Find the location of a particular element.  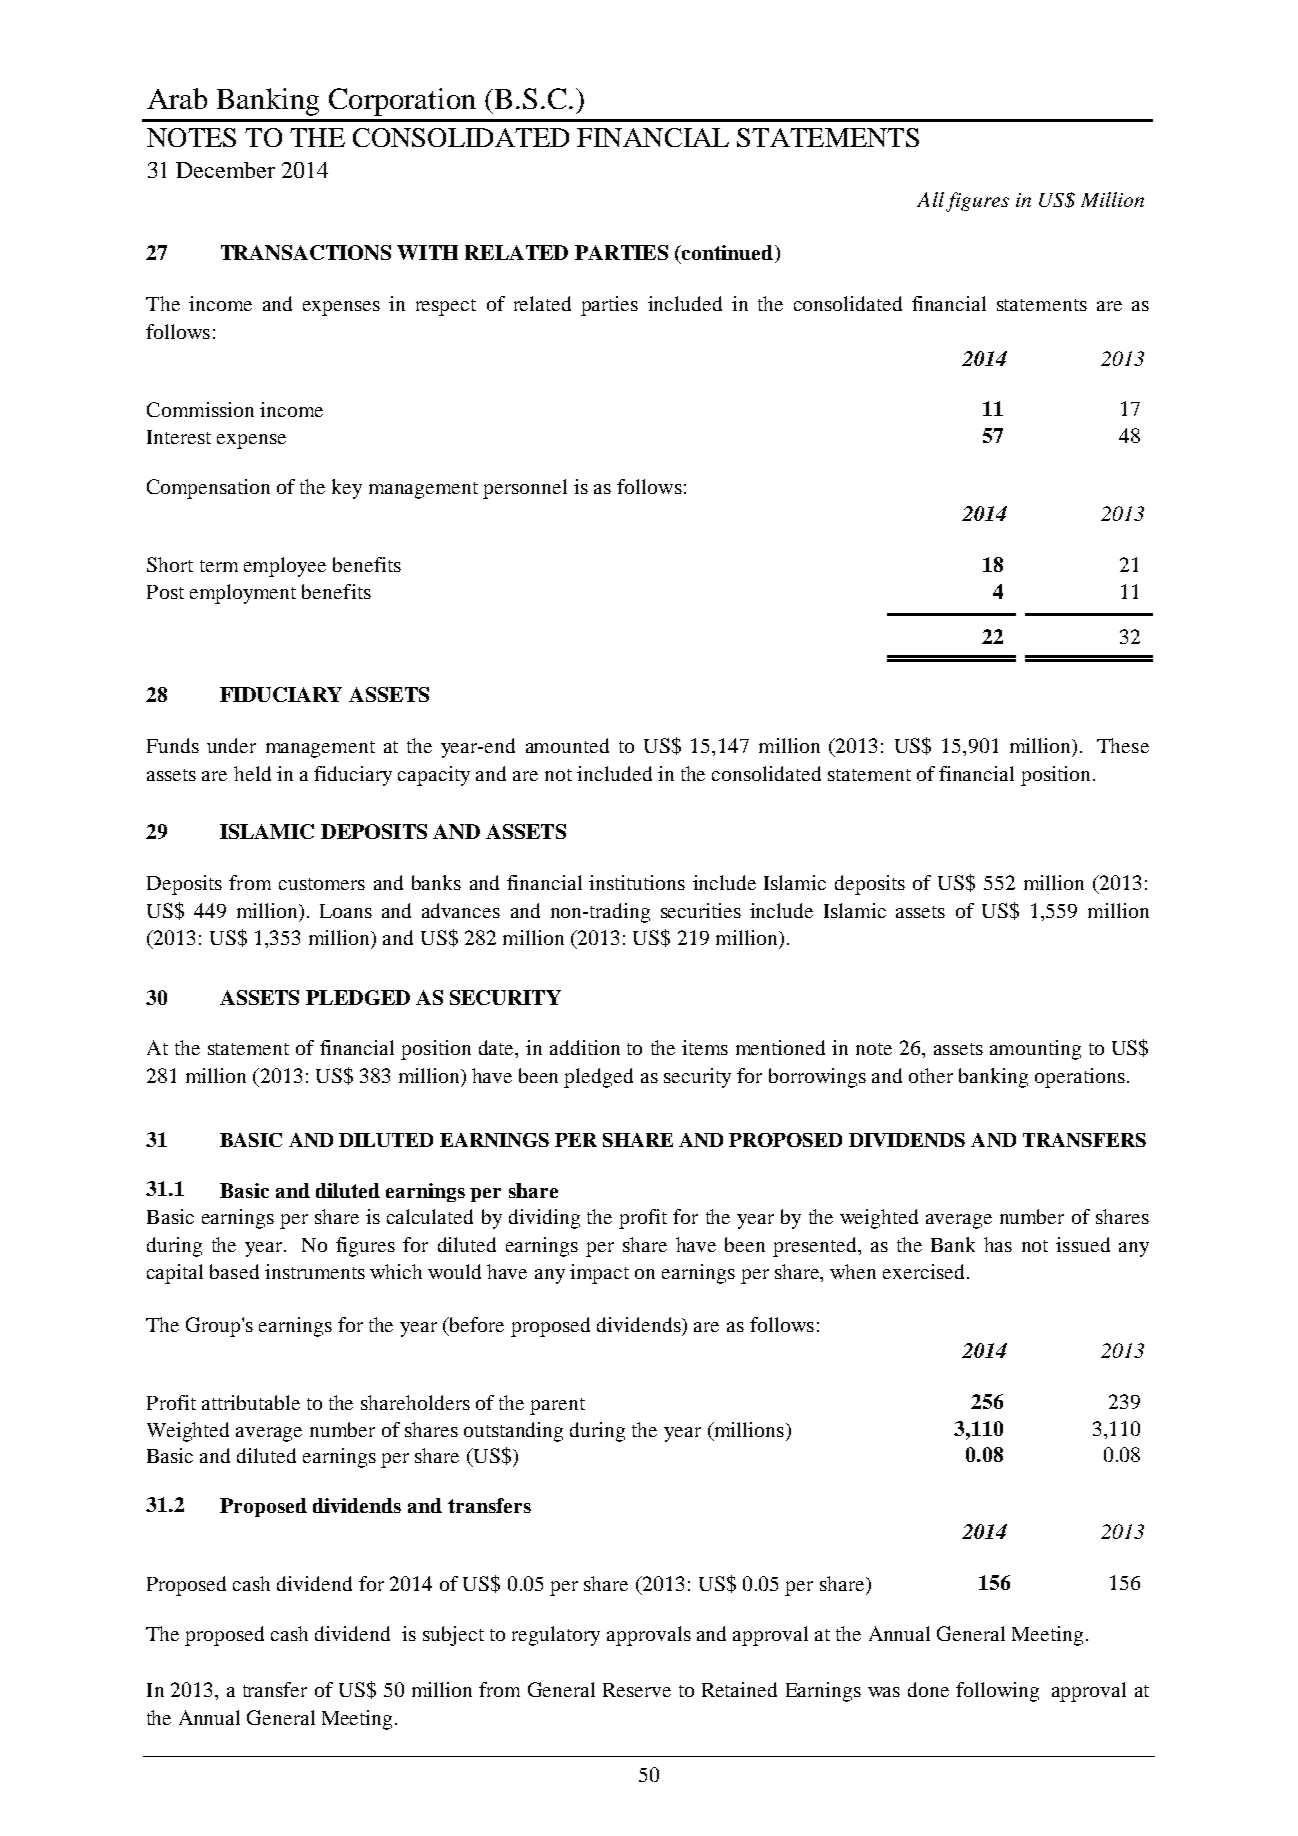

continued is located at coordinates (728, 254).
